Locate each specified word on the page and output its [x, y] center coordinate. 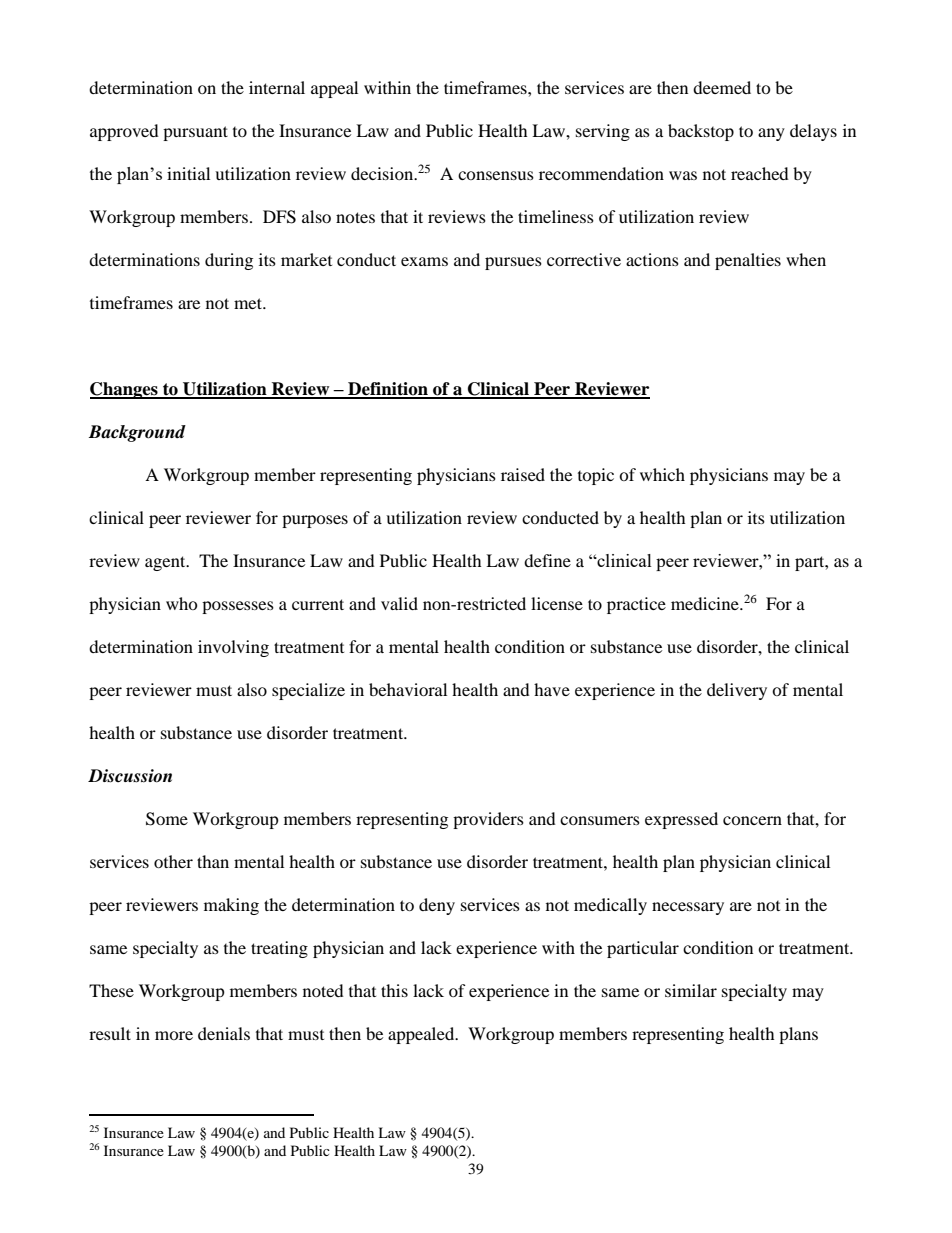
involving [233, 648]
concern [752, 820]
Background [137, 433]
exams [424, 261]
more [174, 1035]
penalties [748, 261]
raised [523, 474]
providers [488, 820]
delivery [737, 691]
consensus [496, 175]
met [249, 303]
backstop [701, 132]
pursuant [195, 133]
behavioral [408, 689]
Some [167, 819]
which [662, 474]
